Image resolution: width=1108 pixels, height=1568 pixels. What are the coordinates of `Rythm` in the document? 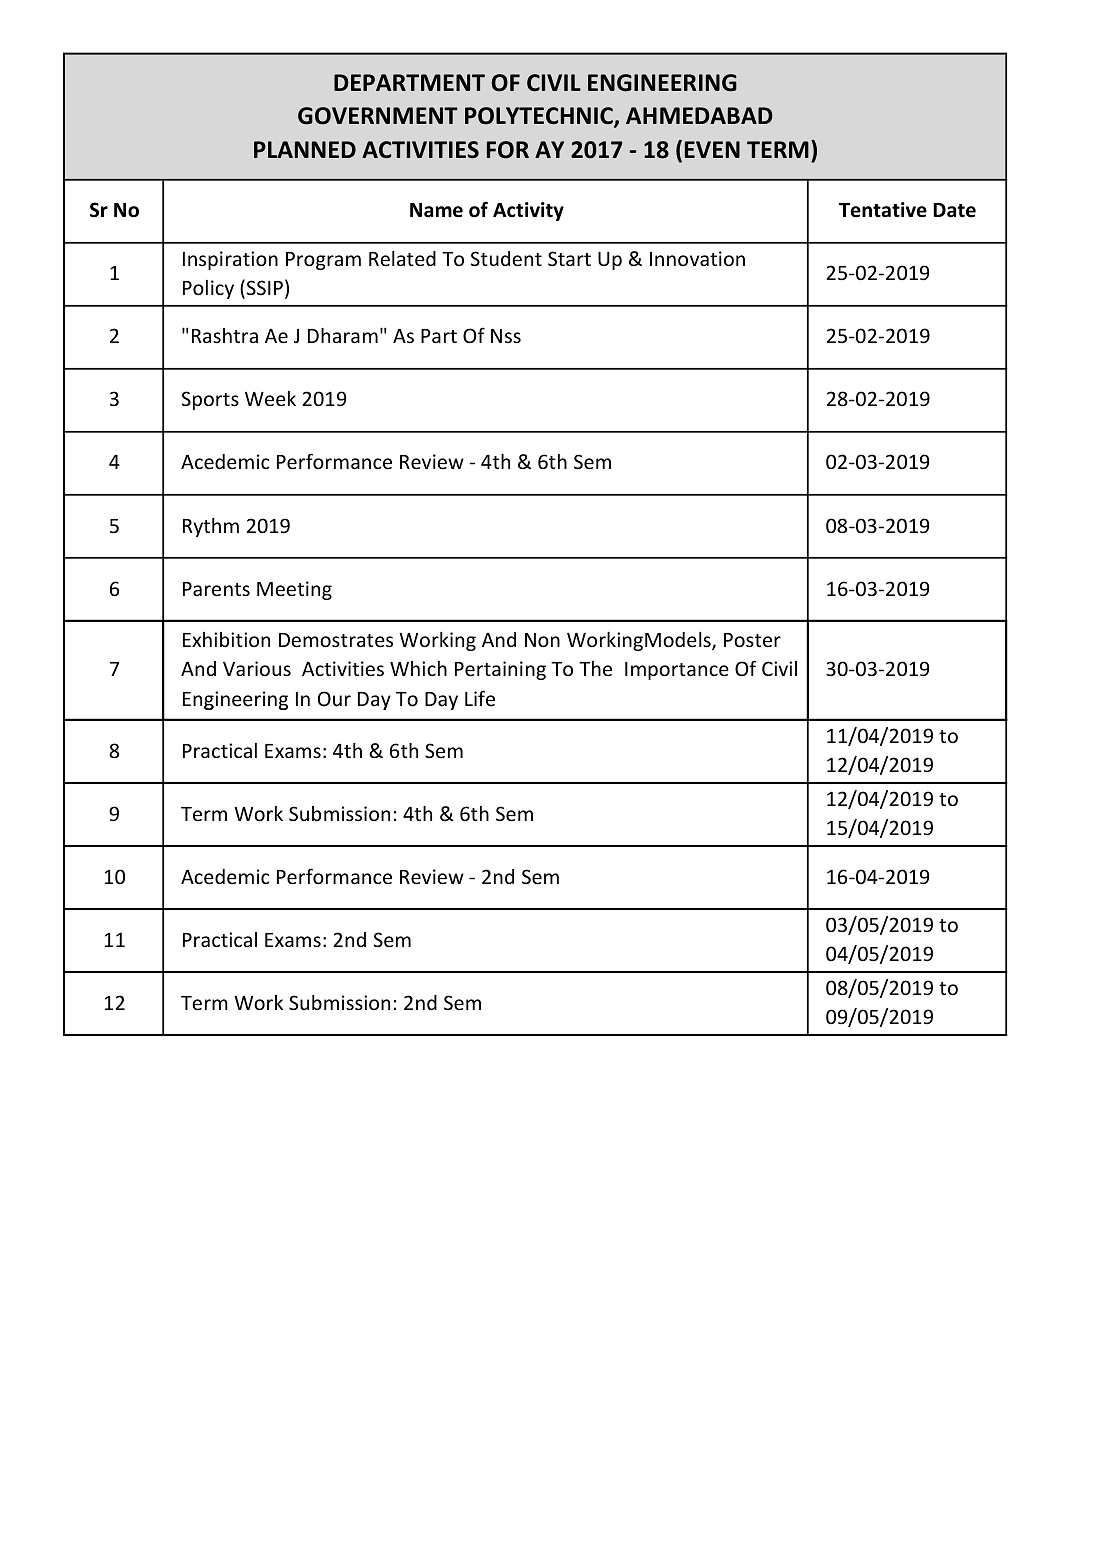 It's located at (211, 527).
